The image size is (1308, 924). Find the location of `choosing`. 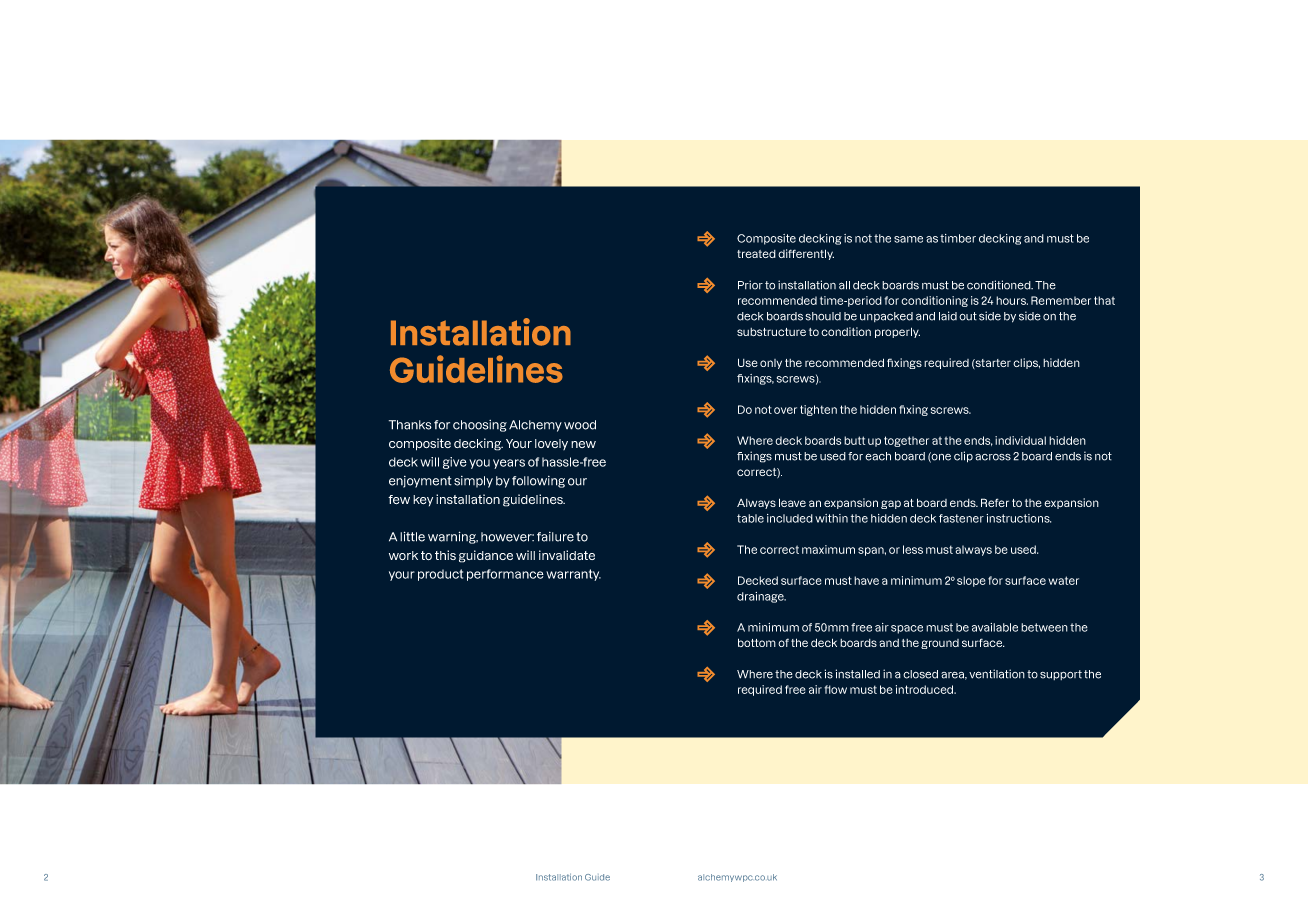

choosing is located at coordinates (480, 426).
